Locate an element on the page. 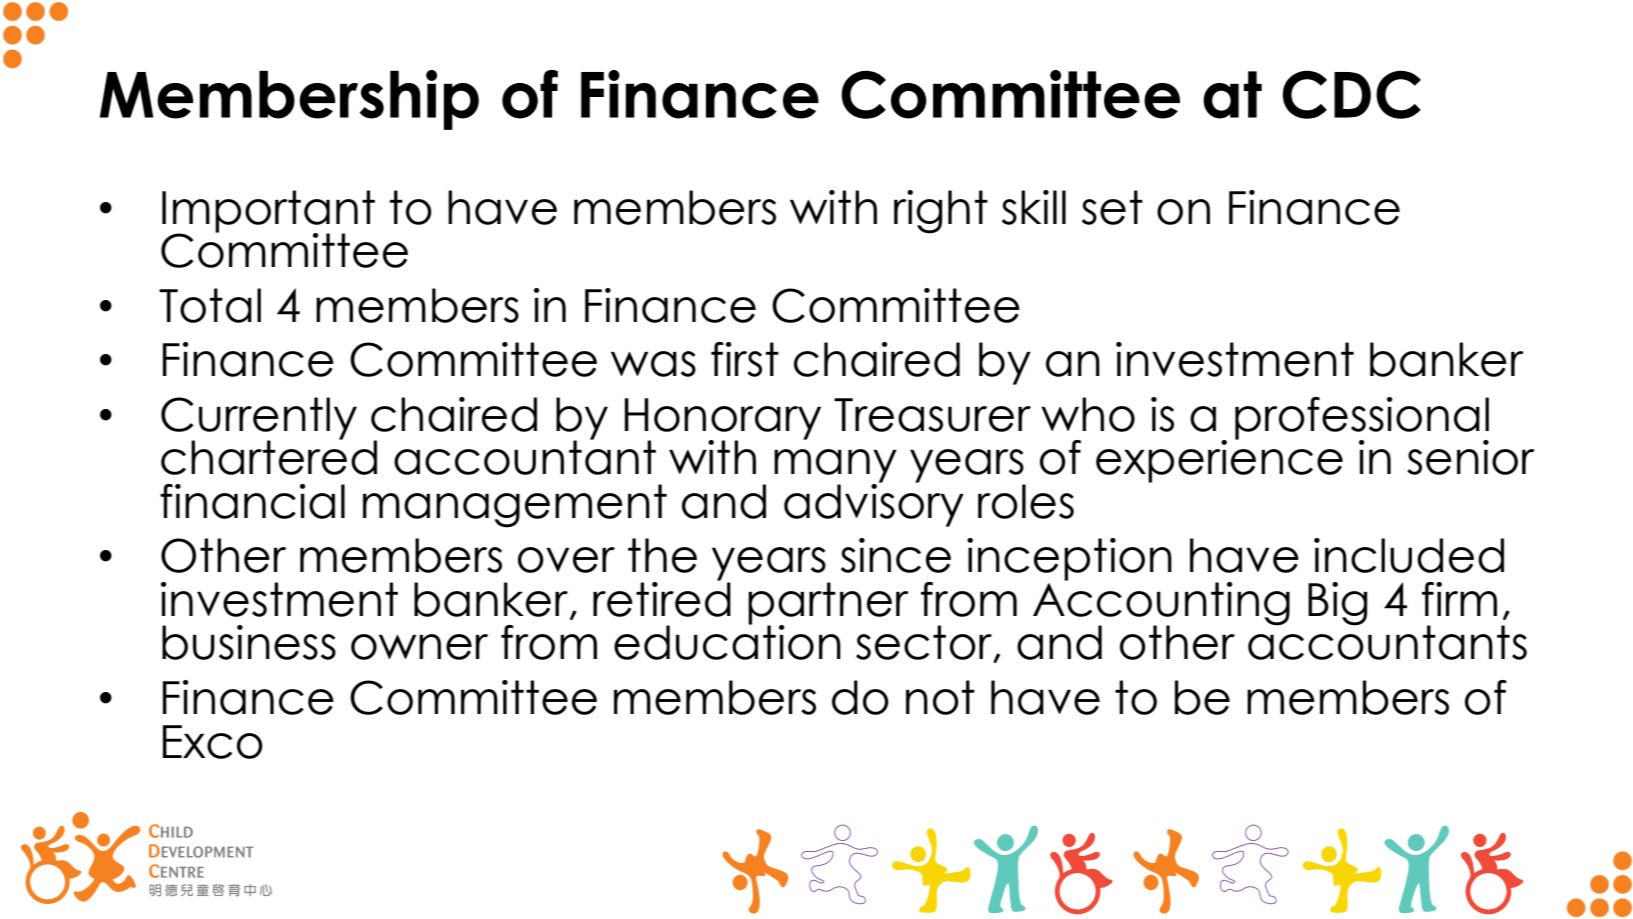  CDC is located at coordinates (1352, 94).
